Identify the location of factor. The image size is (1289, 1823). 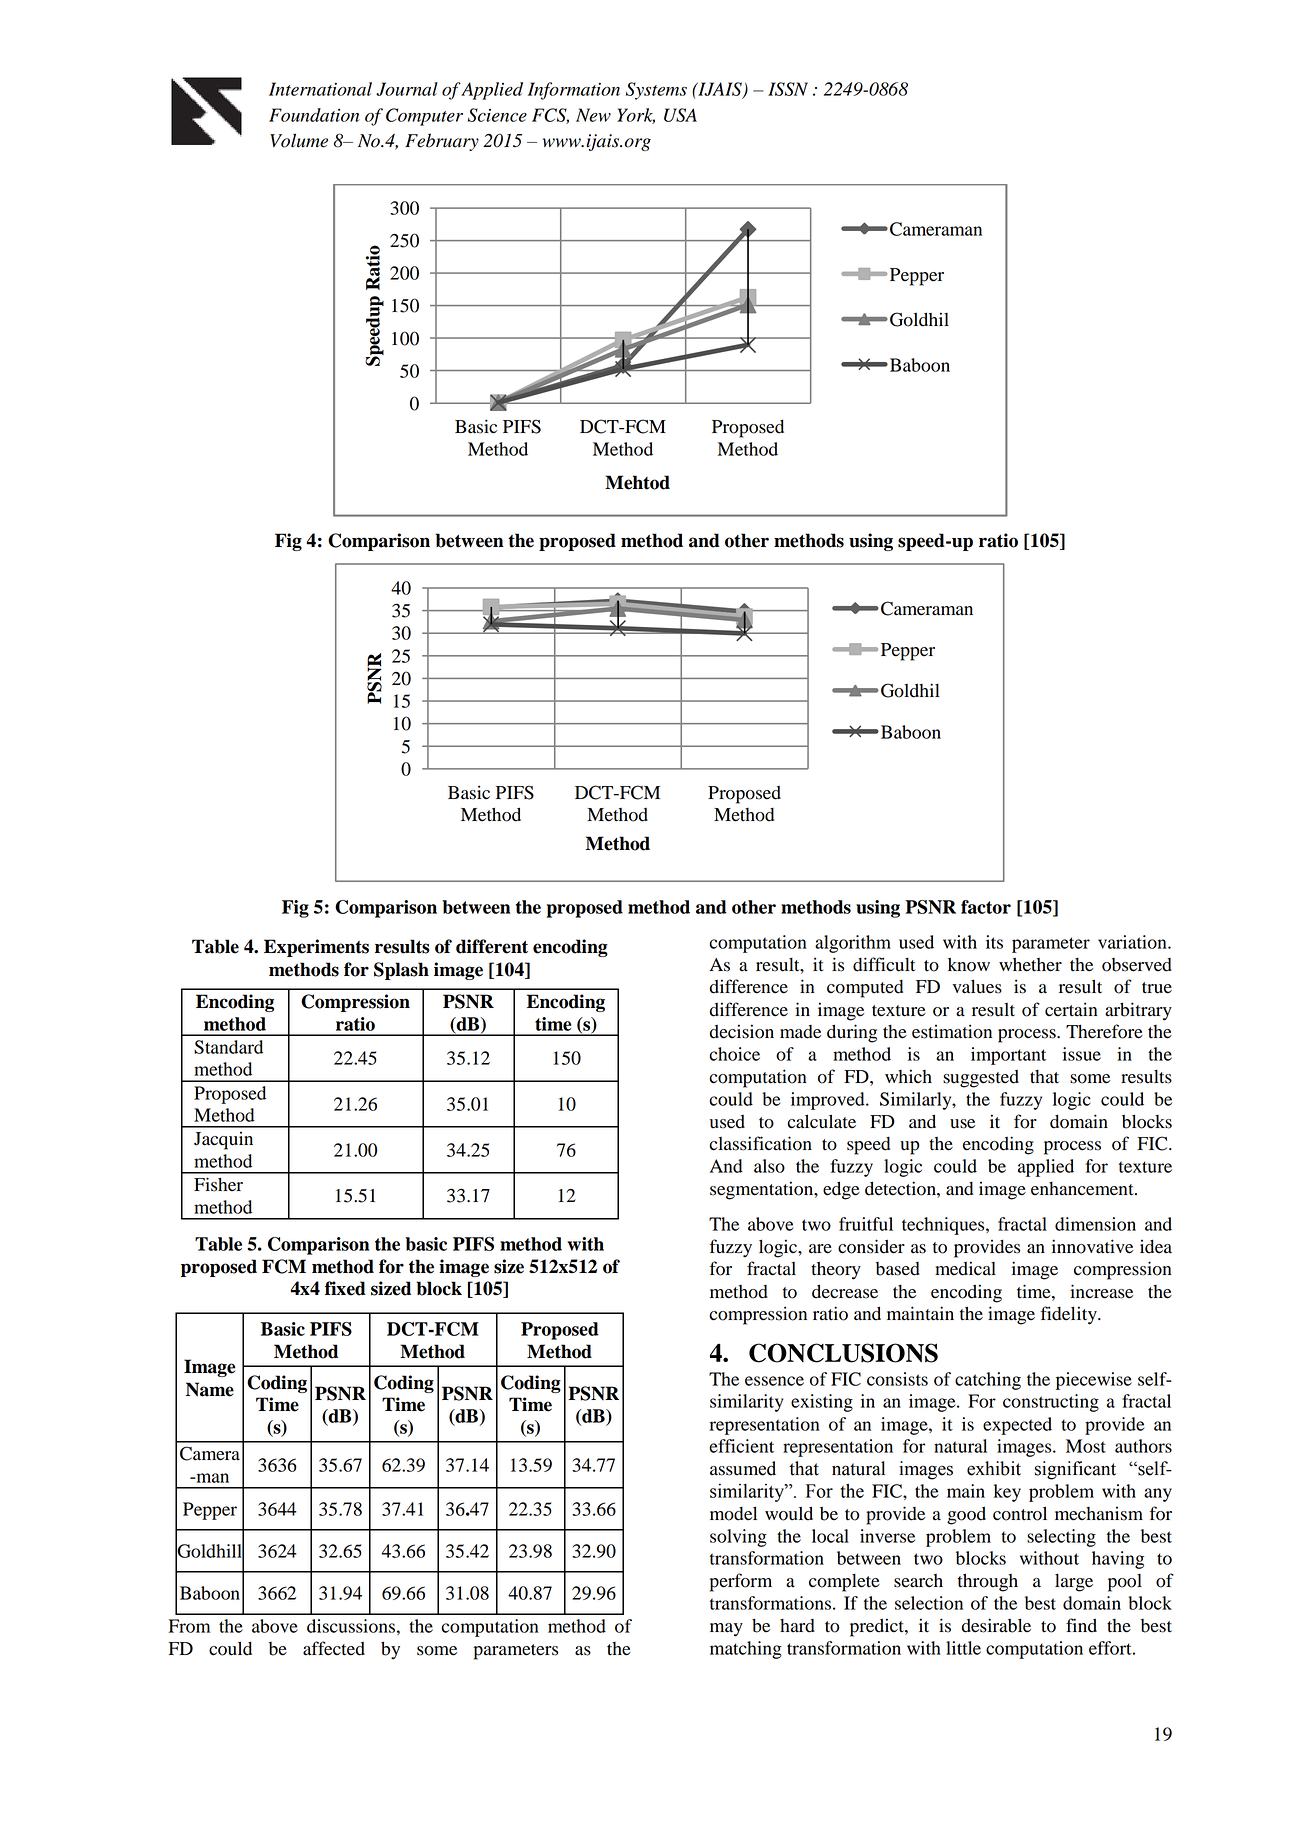
(986, 907).
